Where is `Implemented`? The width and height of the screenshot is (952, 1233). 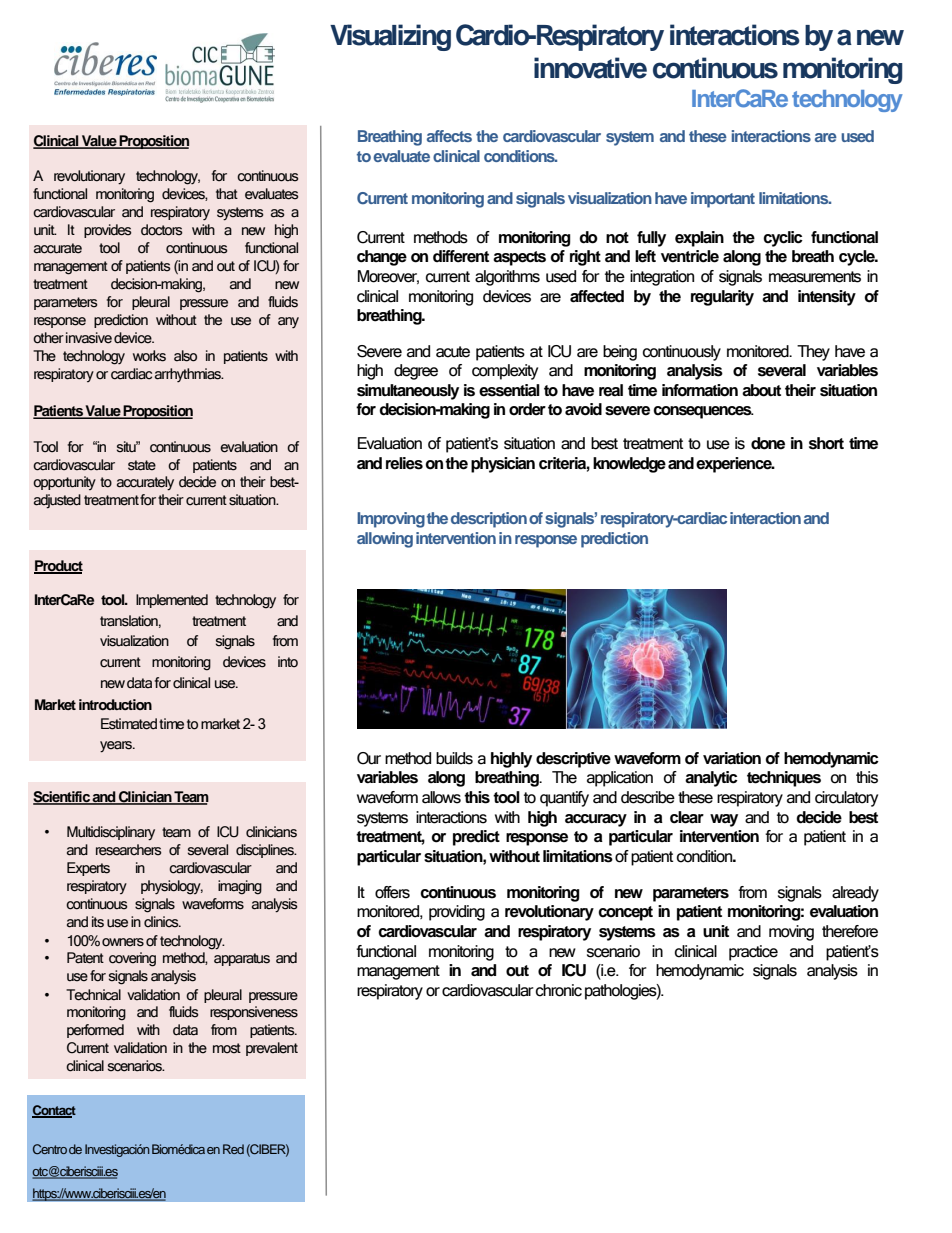 Implemented is located at coordinates (172, 601).
